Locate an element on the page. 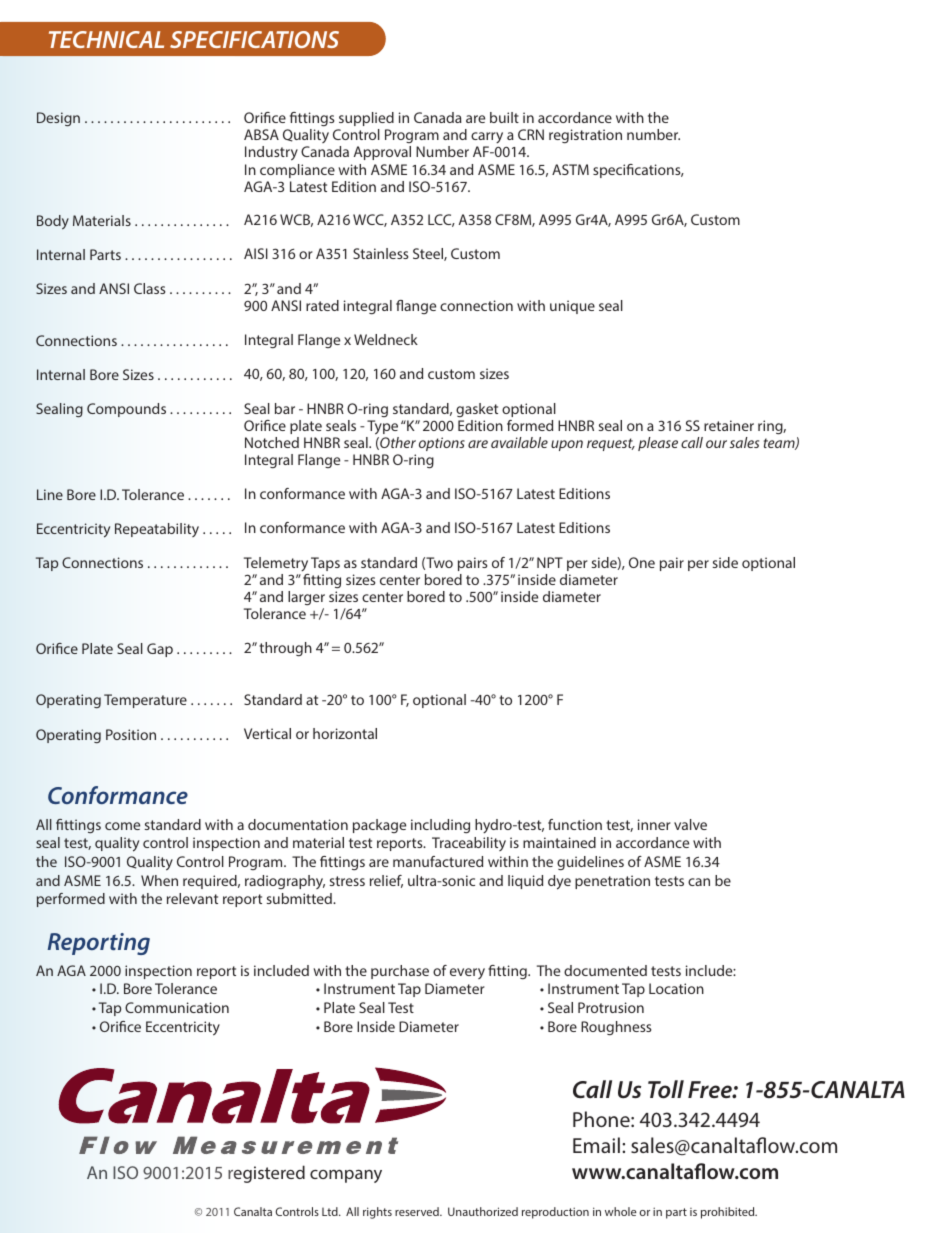 The height and width of the document is (1233, 952). supplied is located at coordinates (366, 119).
